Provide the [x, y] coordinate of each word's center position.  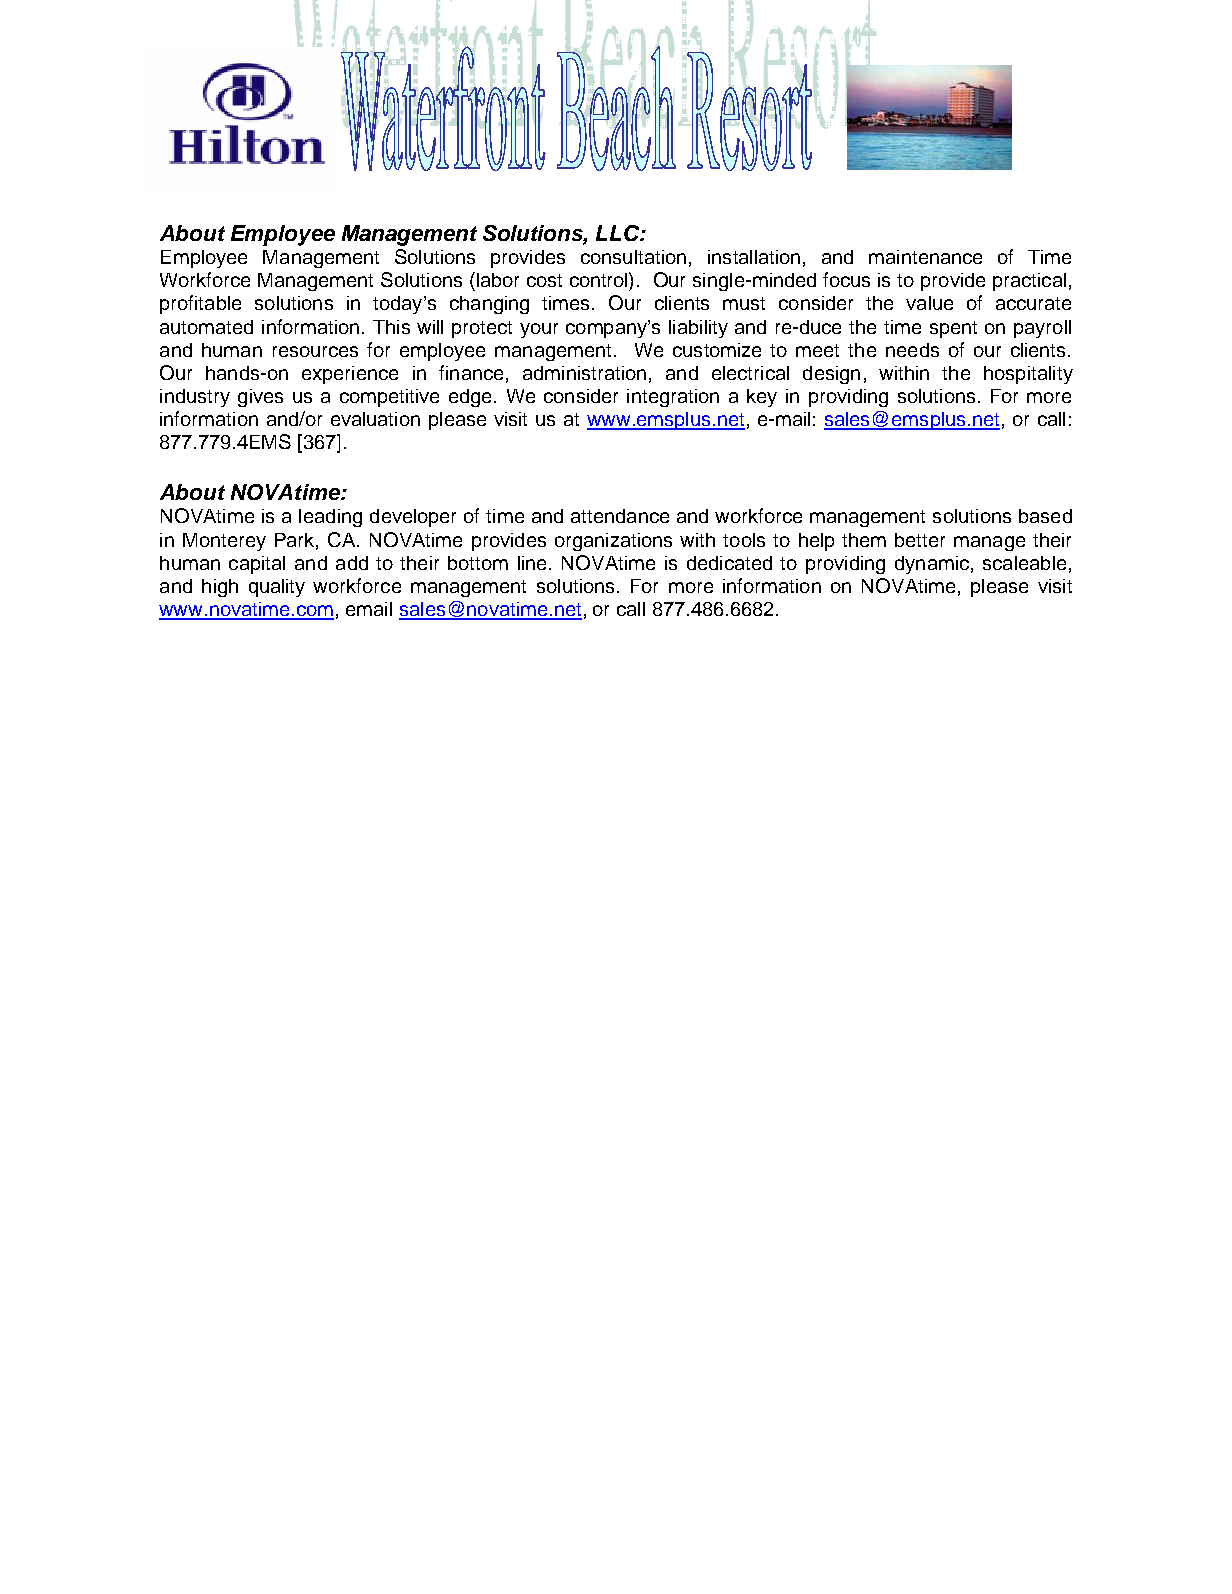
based [1045, 516]
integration [673, 398]
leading [330, 518]
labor [498, 280]
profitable [200, 304]
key [762, 398]
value [929, 303]
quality [277, 588]
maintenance [925, 257]
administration [584, 373]
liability [698, 329]
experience [350, 375]
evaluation [375, 419]
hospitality [1028, 375]
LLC [619, 233]
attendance [620, 516]
